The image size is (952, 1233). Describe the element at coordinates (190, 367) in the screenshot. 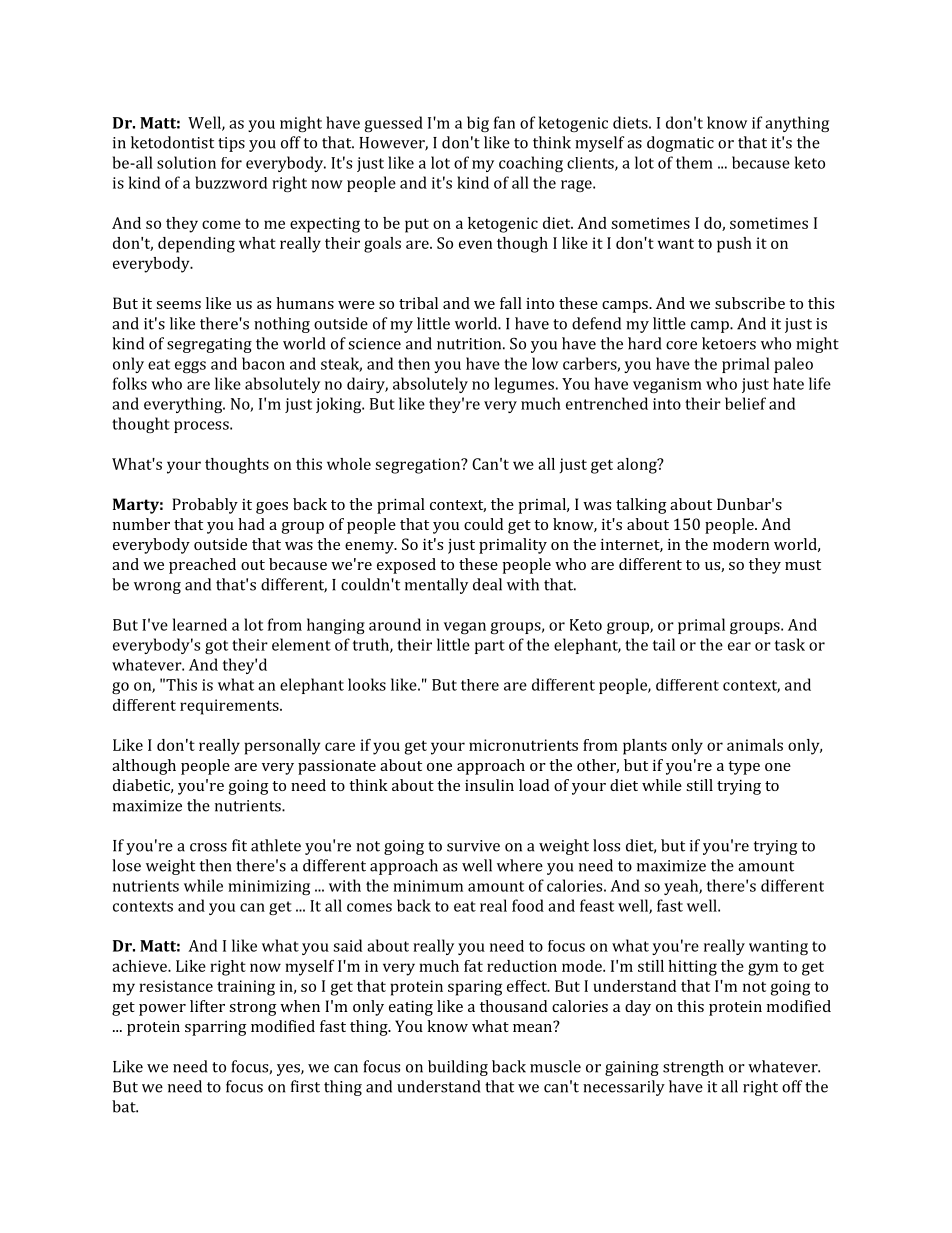

I see `eggs` at that location.
